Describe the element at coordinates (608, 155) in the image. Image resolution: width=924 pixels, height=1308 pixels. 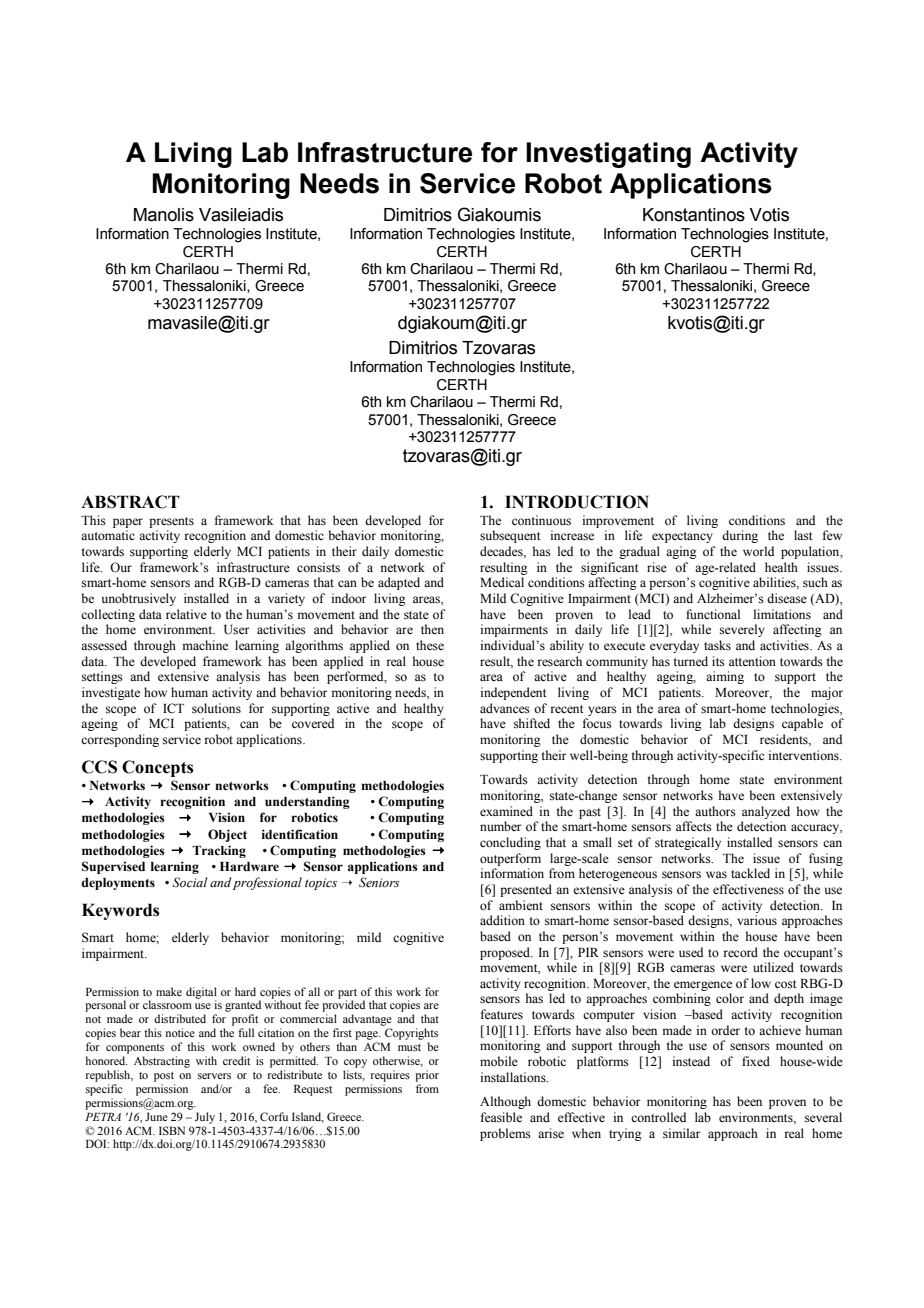
I see `Investigating` at that location.
